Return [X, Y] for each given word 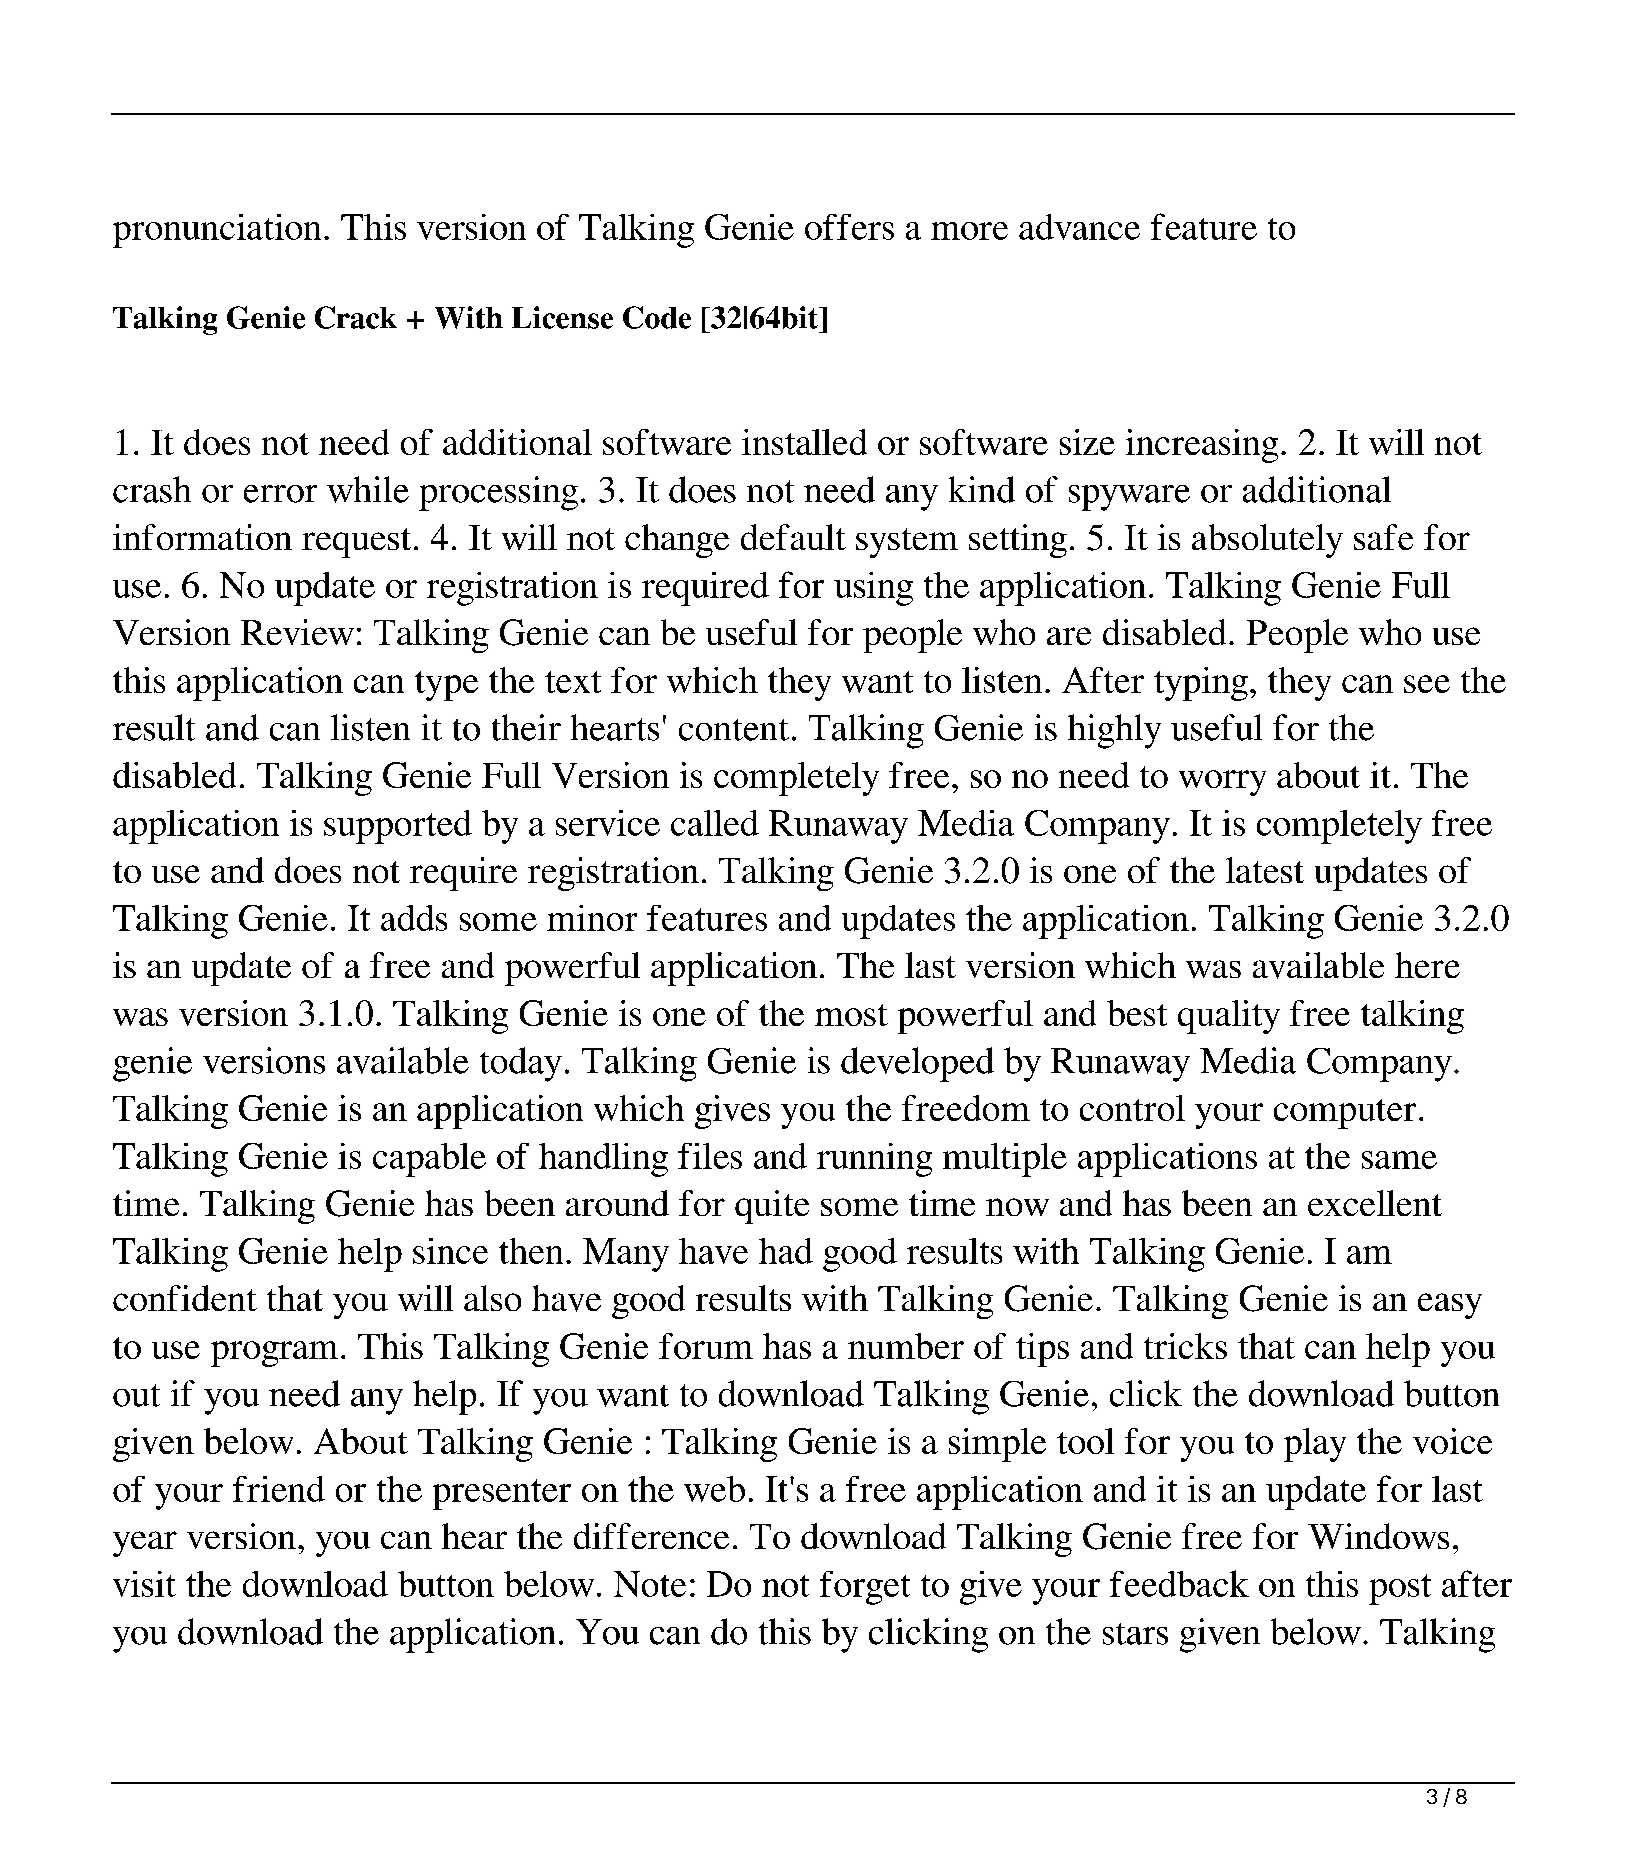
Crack [356, 317]
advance [1079, 227]
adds [414, 918]
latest [1265, 870]
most [851, 1015]
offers [849, 227]
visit [144, 1584]
